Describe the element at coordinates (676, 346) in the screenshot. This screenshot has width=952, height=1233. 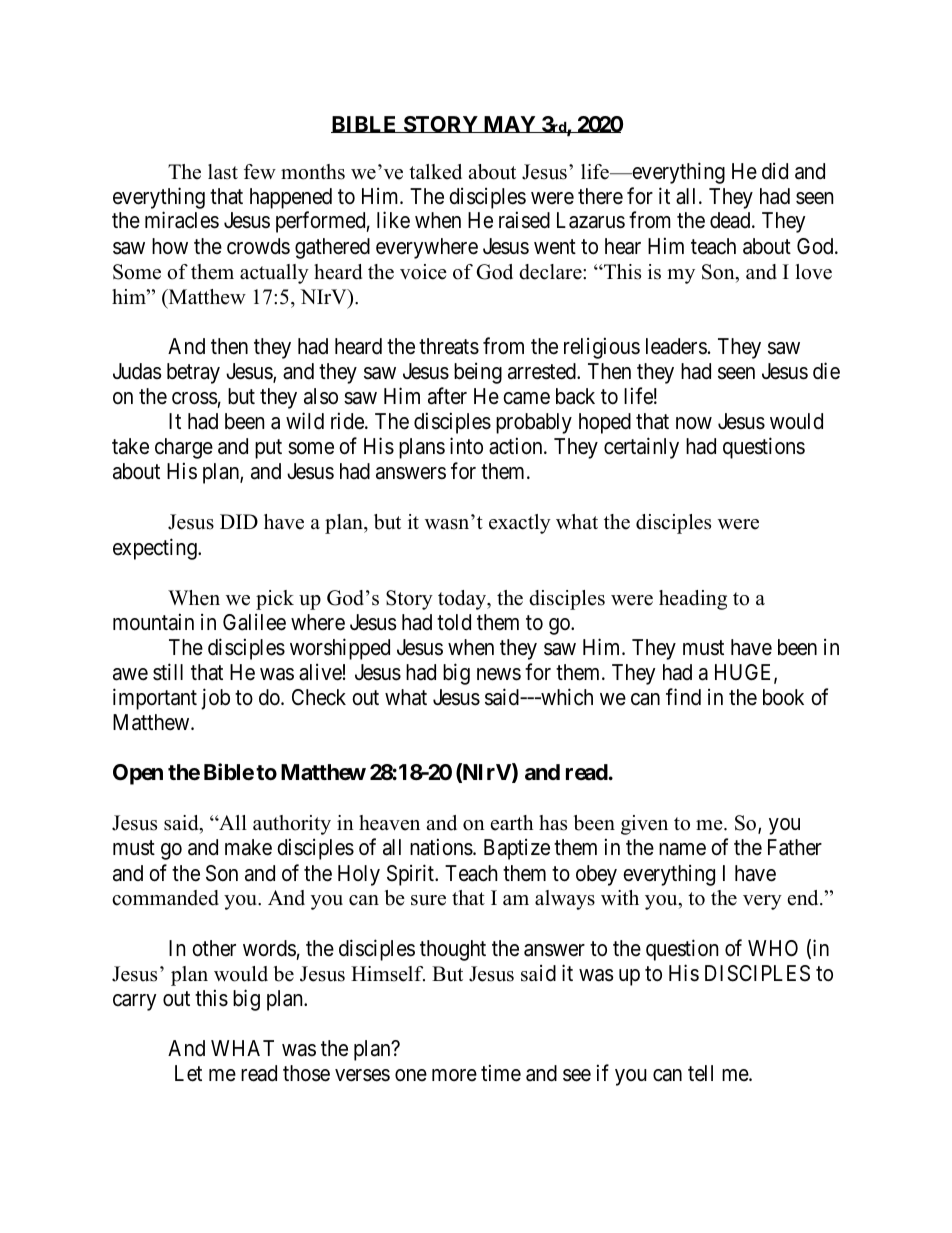
I see `leaders` at that location.
